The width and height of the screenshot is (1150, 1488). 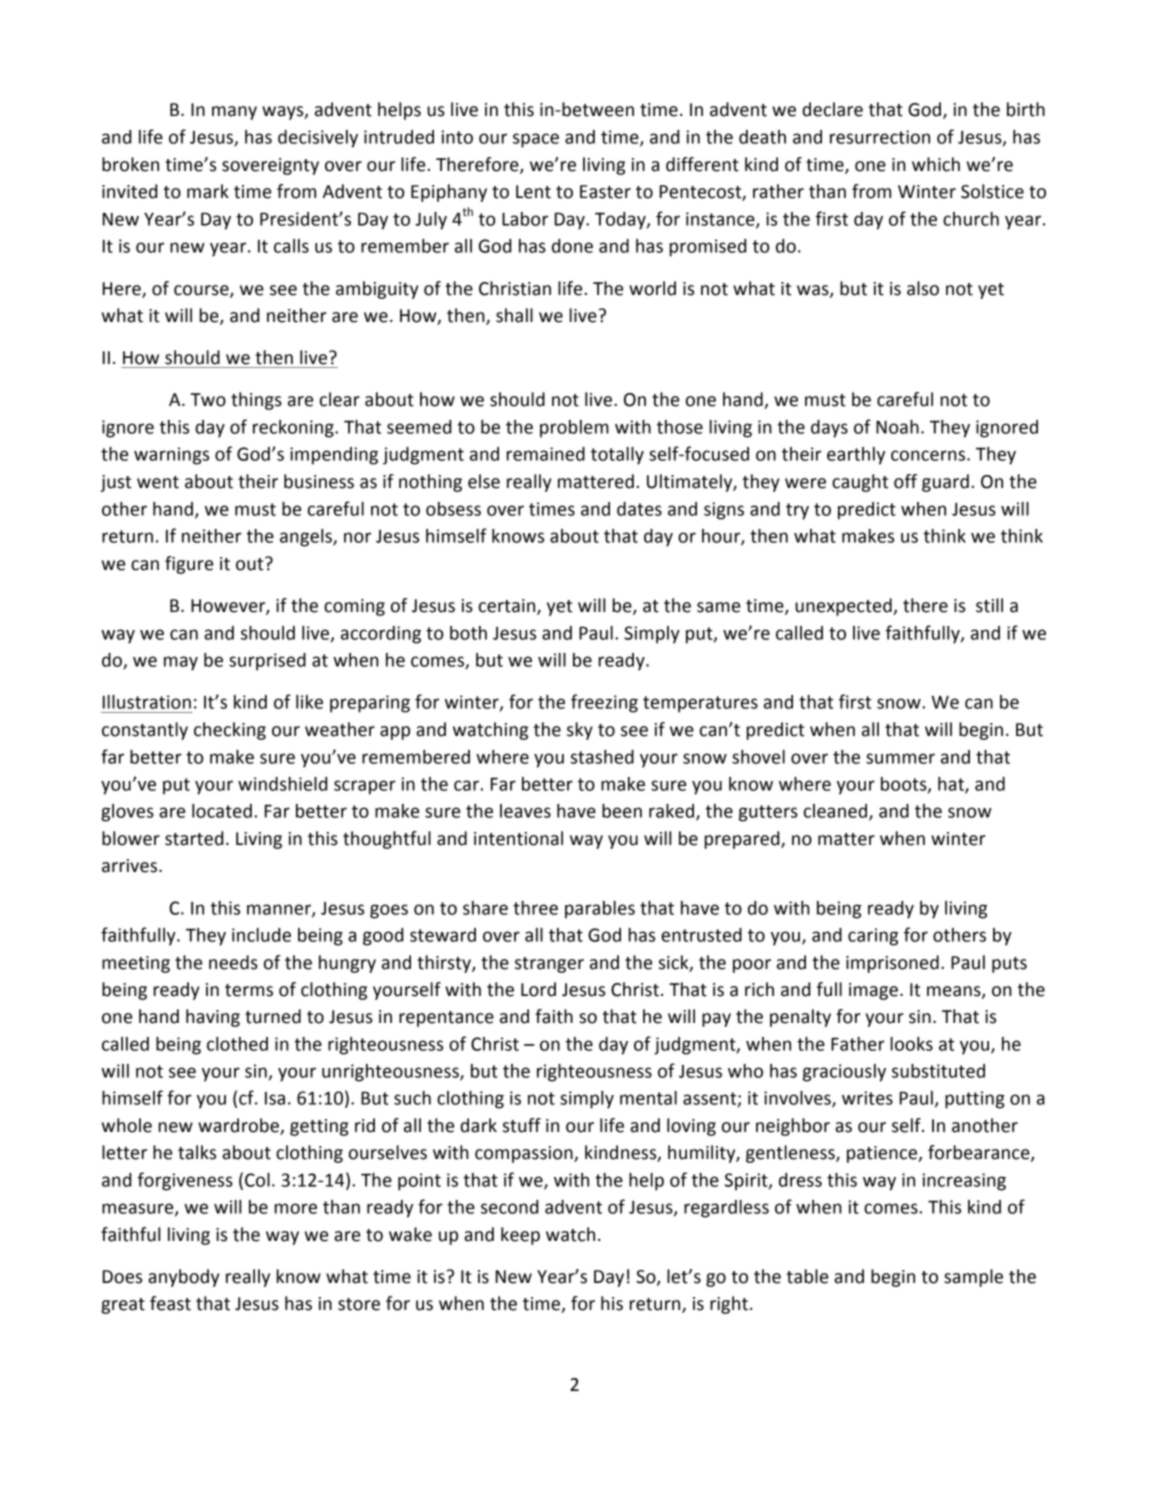 I want to click on freezing, so click(x=604, y=703).
